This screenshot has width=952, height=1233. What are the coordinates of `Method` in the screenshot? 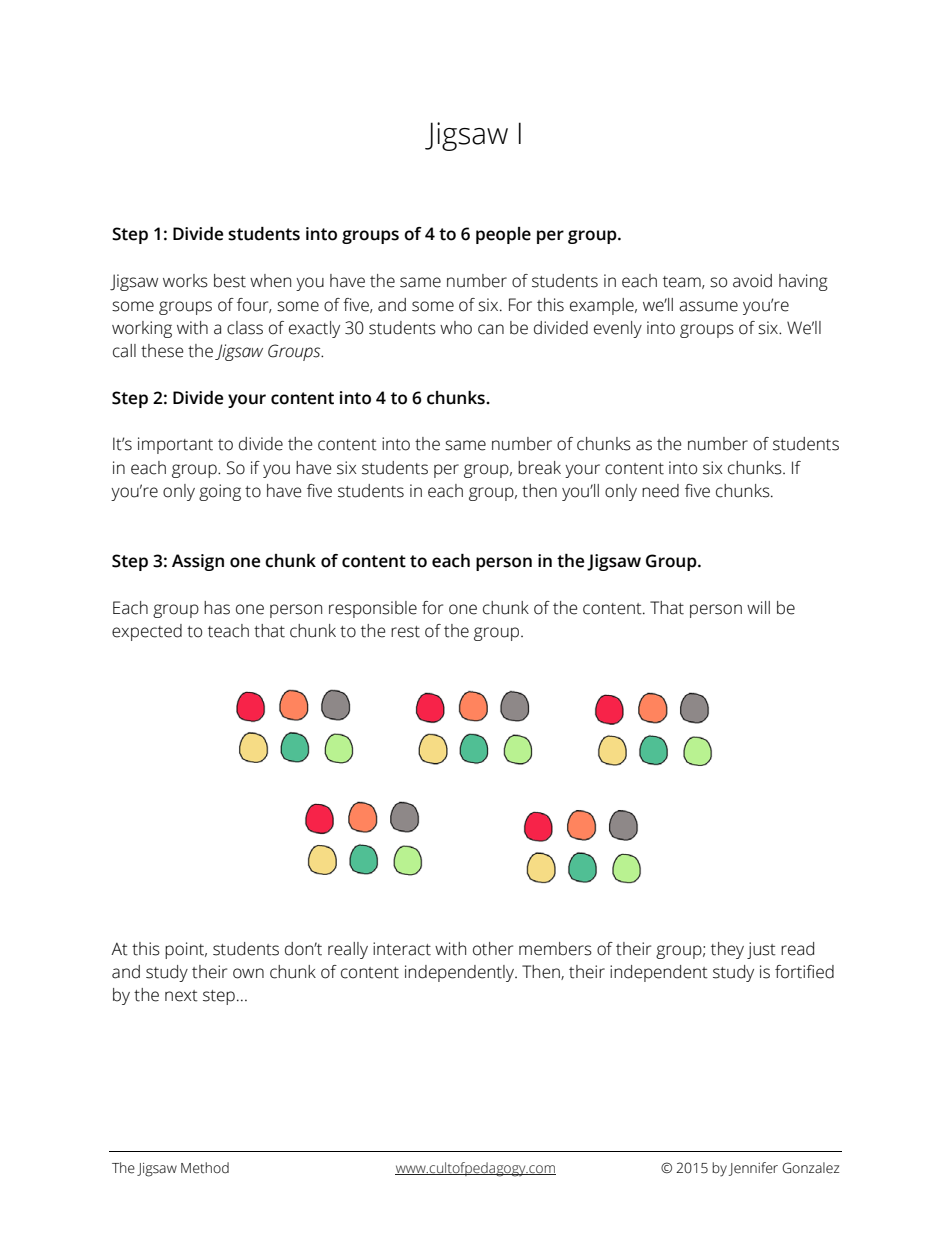 It's located at (205, 1168).
